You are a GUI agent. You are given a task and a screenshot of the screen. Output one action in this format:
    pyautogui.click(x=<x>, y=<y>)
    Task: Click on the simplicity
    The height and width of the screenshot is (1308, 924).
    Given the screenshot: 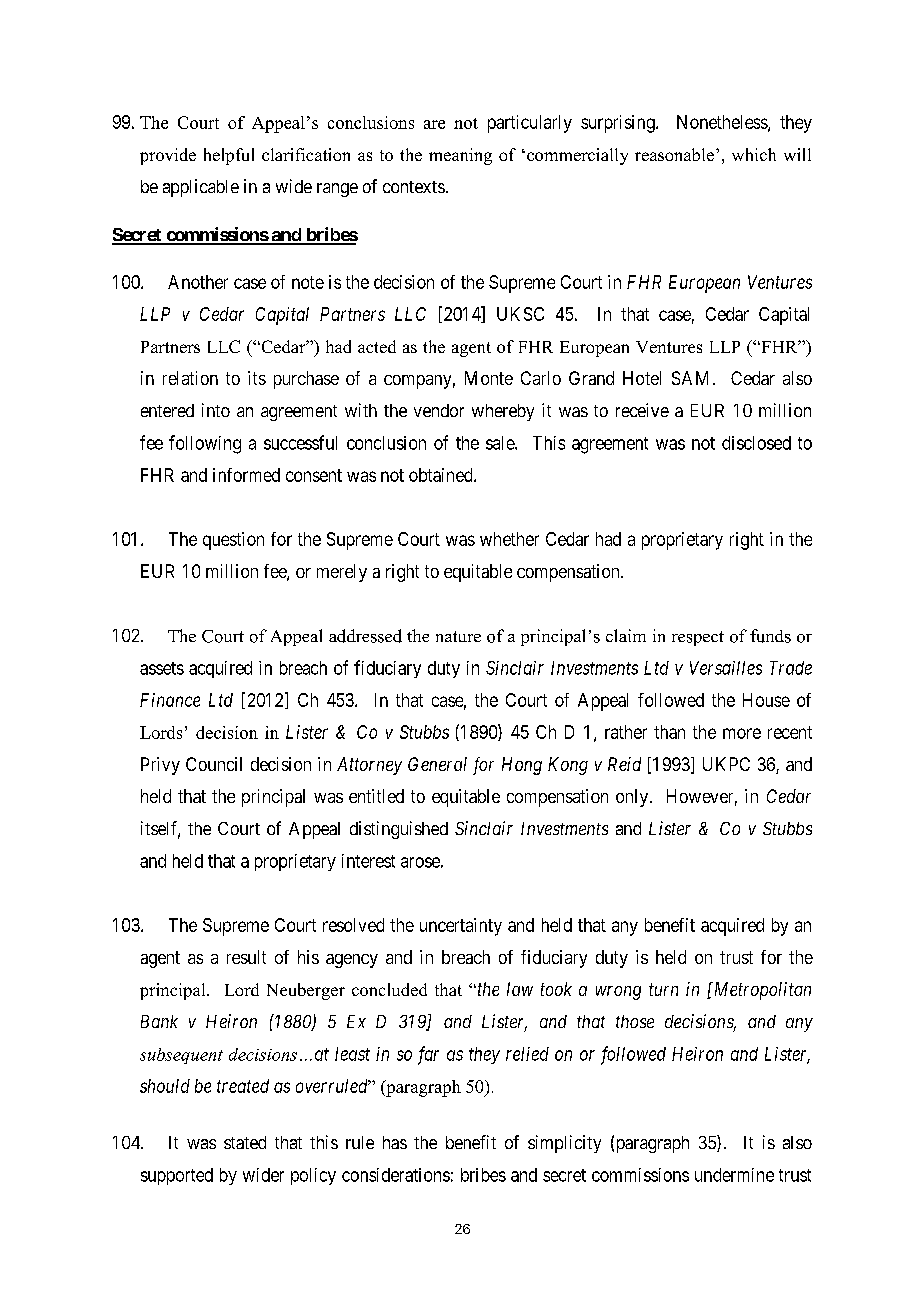 What is the action you would take?
    pyautogui.click(x=564, y=1144)
